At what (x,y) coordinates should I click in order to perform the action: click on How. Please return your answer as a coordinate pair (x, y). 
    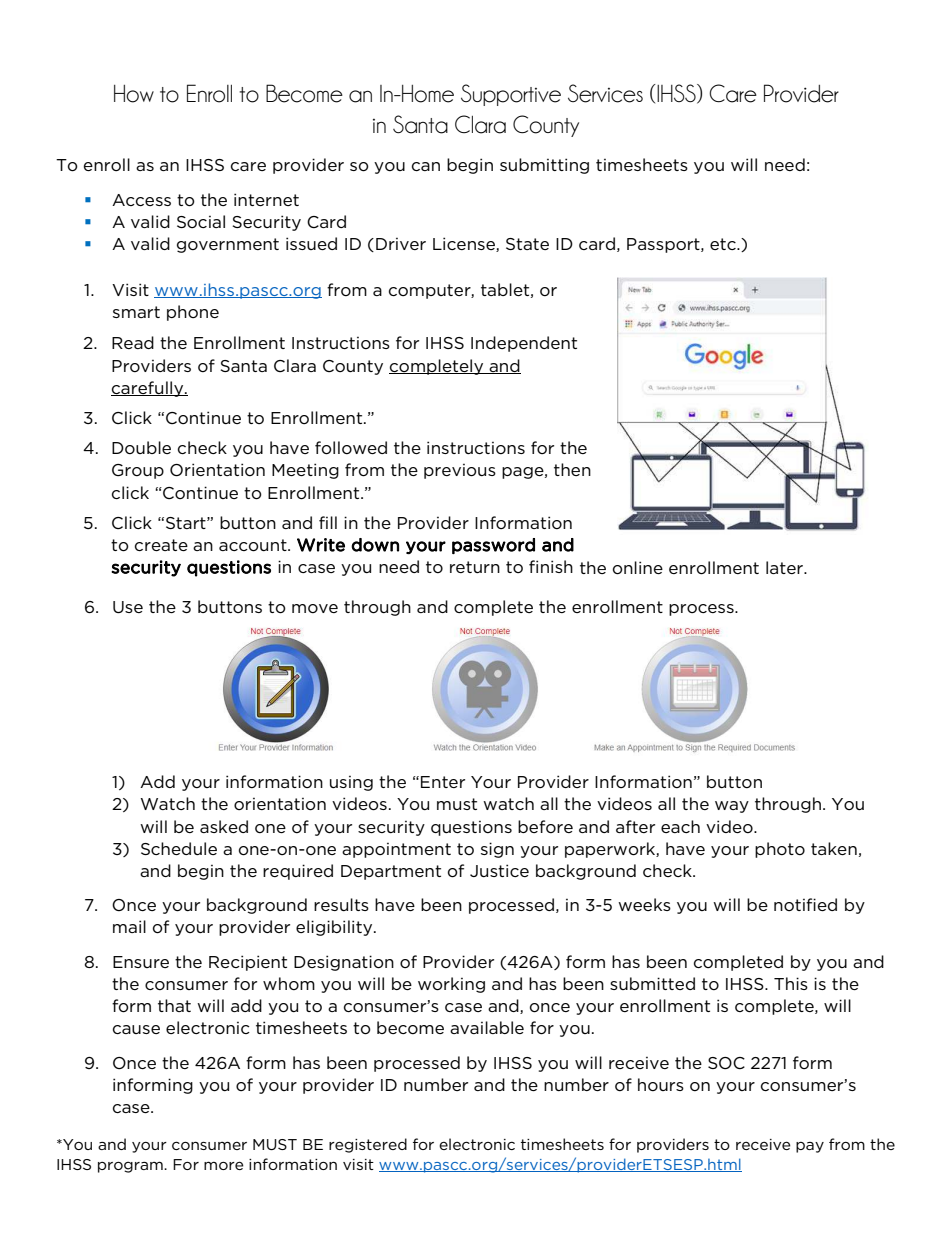
    Looking at the image, I should click on (134, 94).
